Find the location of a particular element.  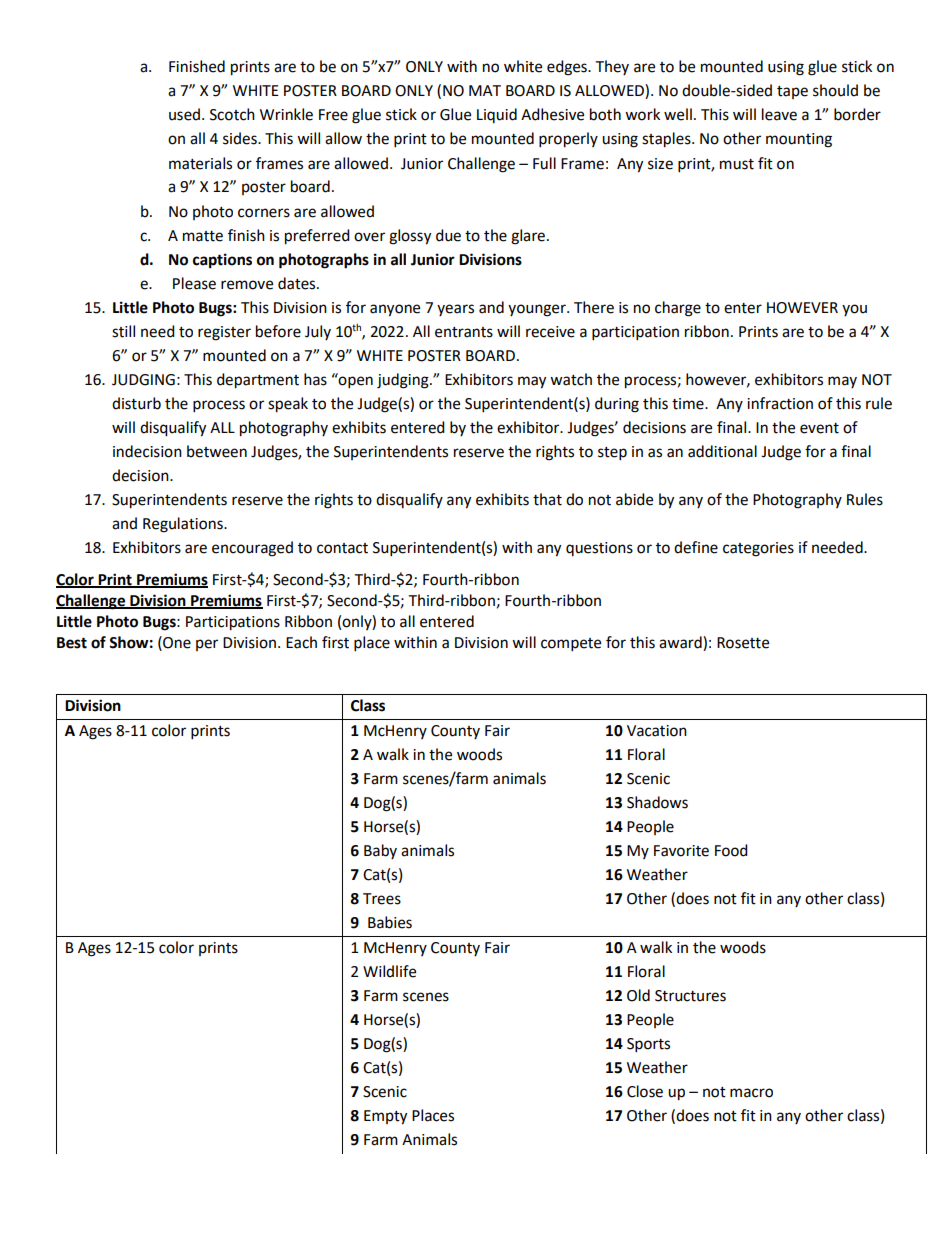

Close is located at coordinates (645, 1091).
